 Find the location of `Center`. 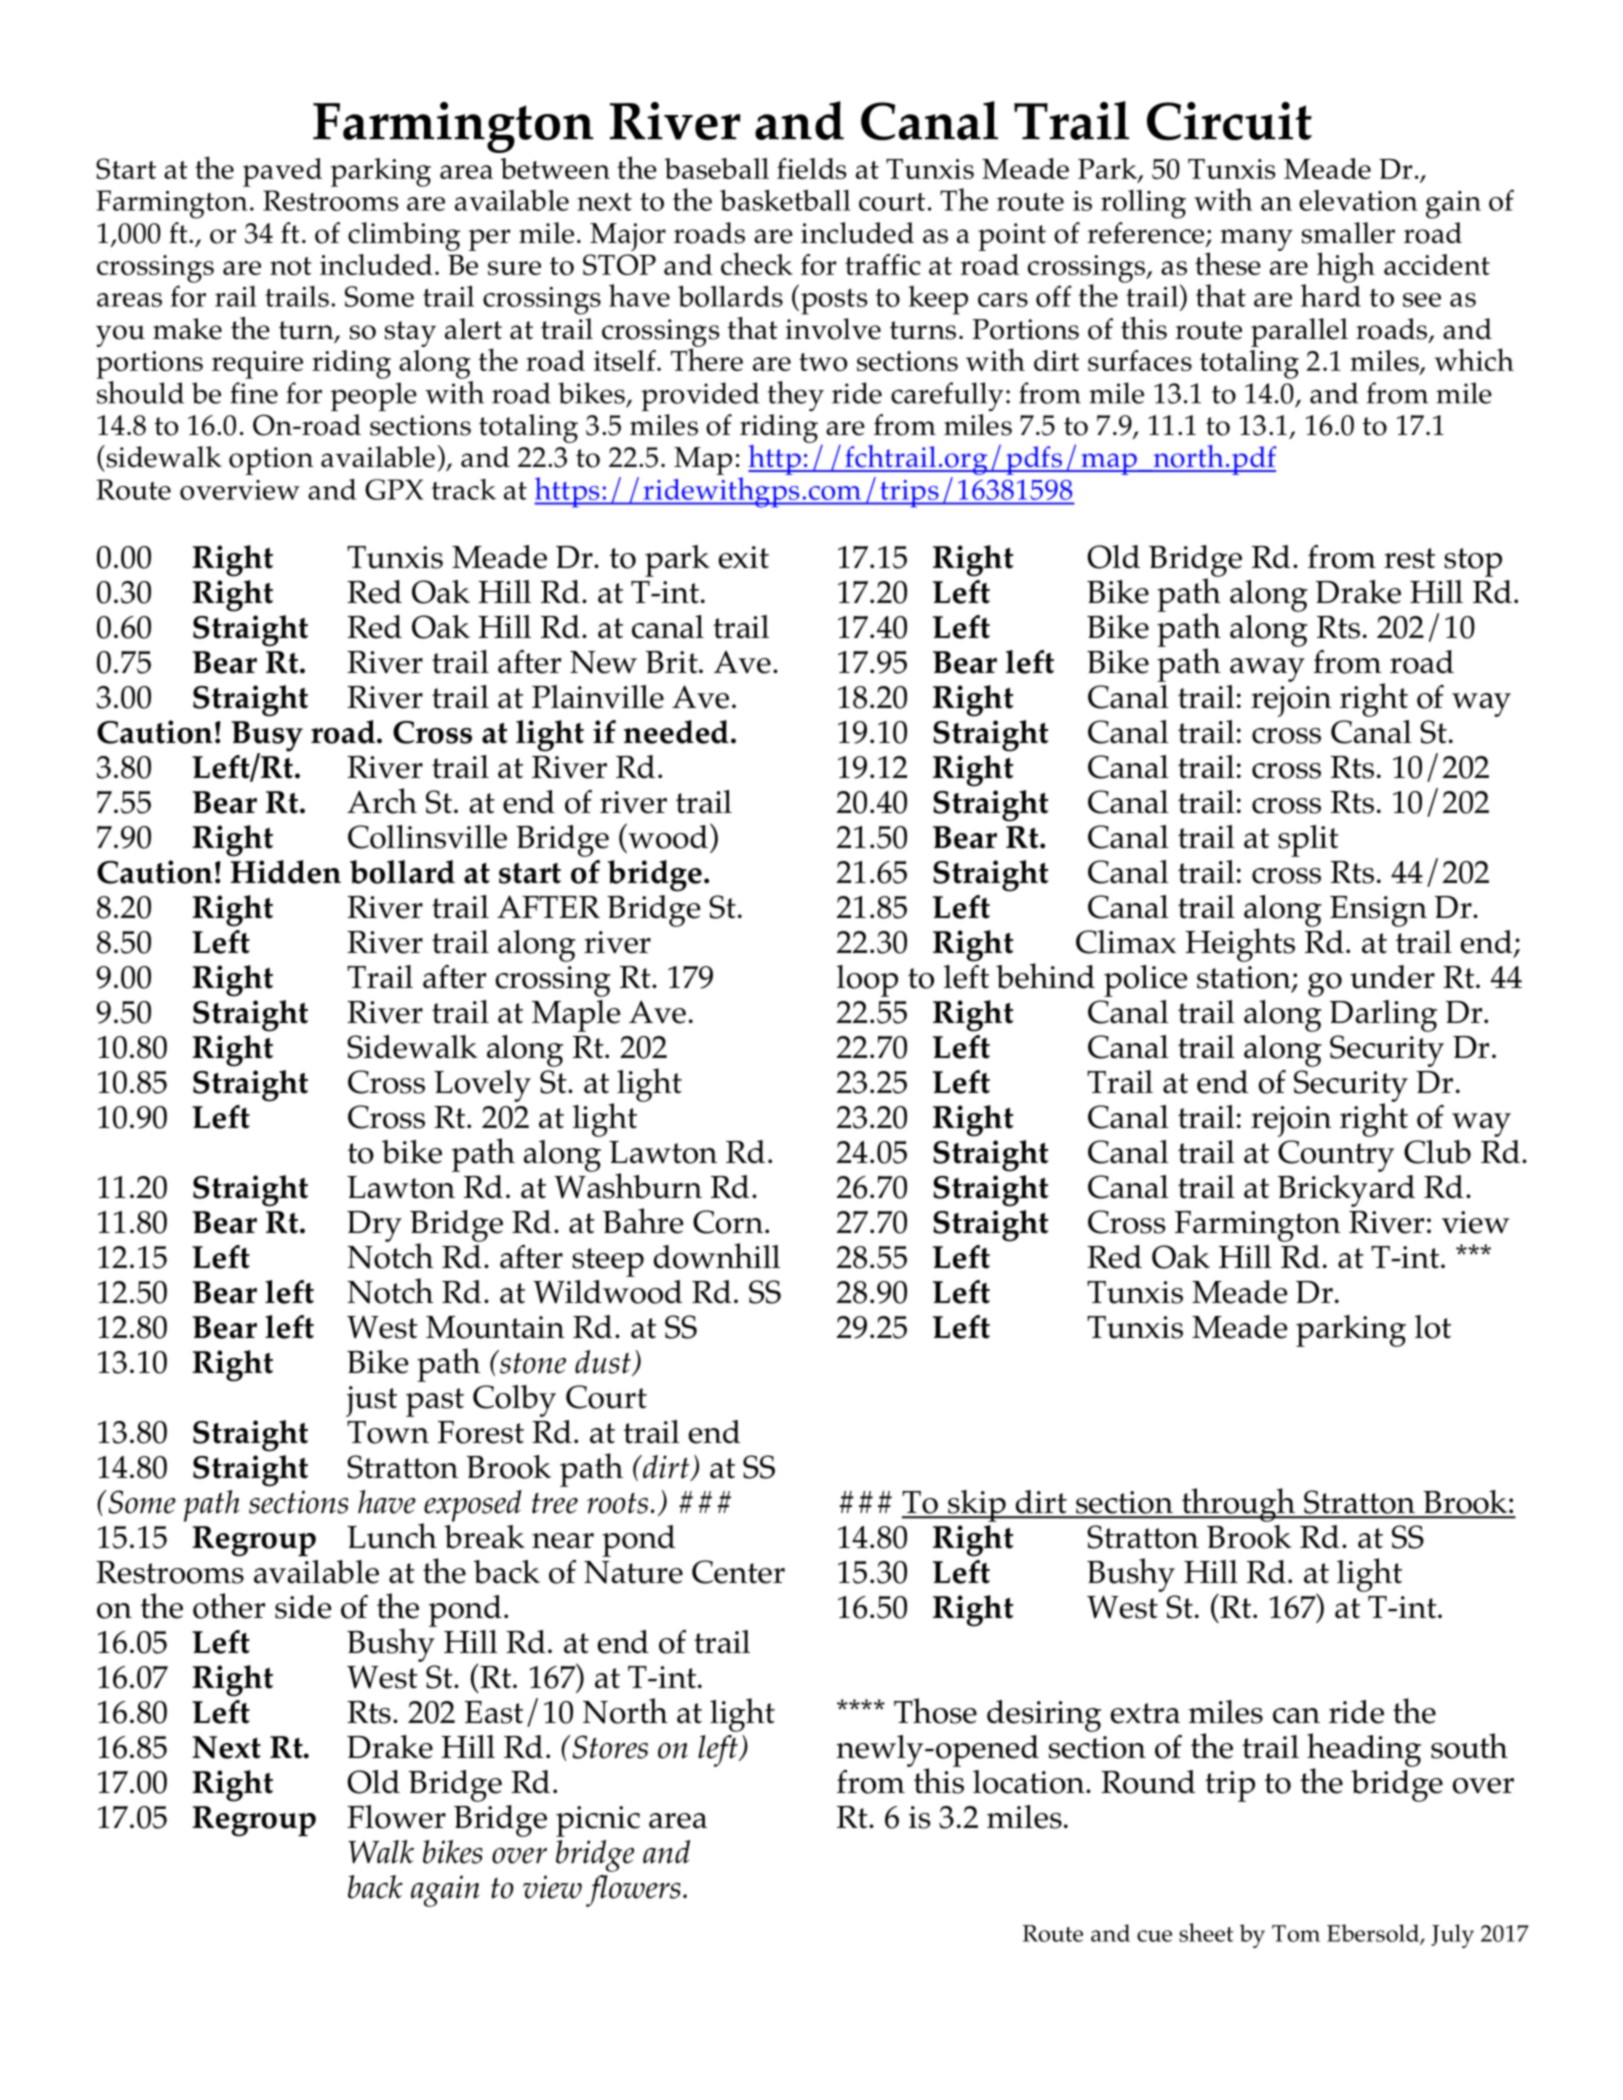

Center is located at coordinates (738, 1572).
